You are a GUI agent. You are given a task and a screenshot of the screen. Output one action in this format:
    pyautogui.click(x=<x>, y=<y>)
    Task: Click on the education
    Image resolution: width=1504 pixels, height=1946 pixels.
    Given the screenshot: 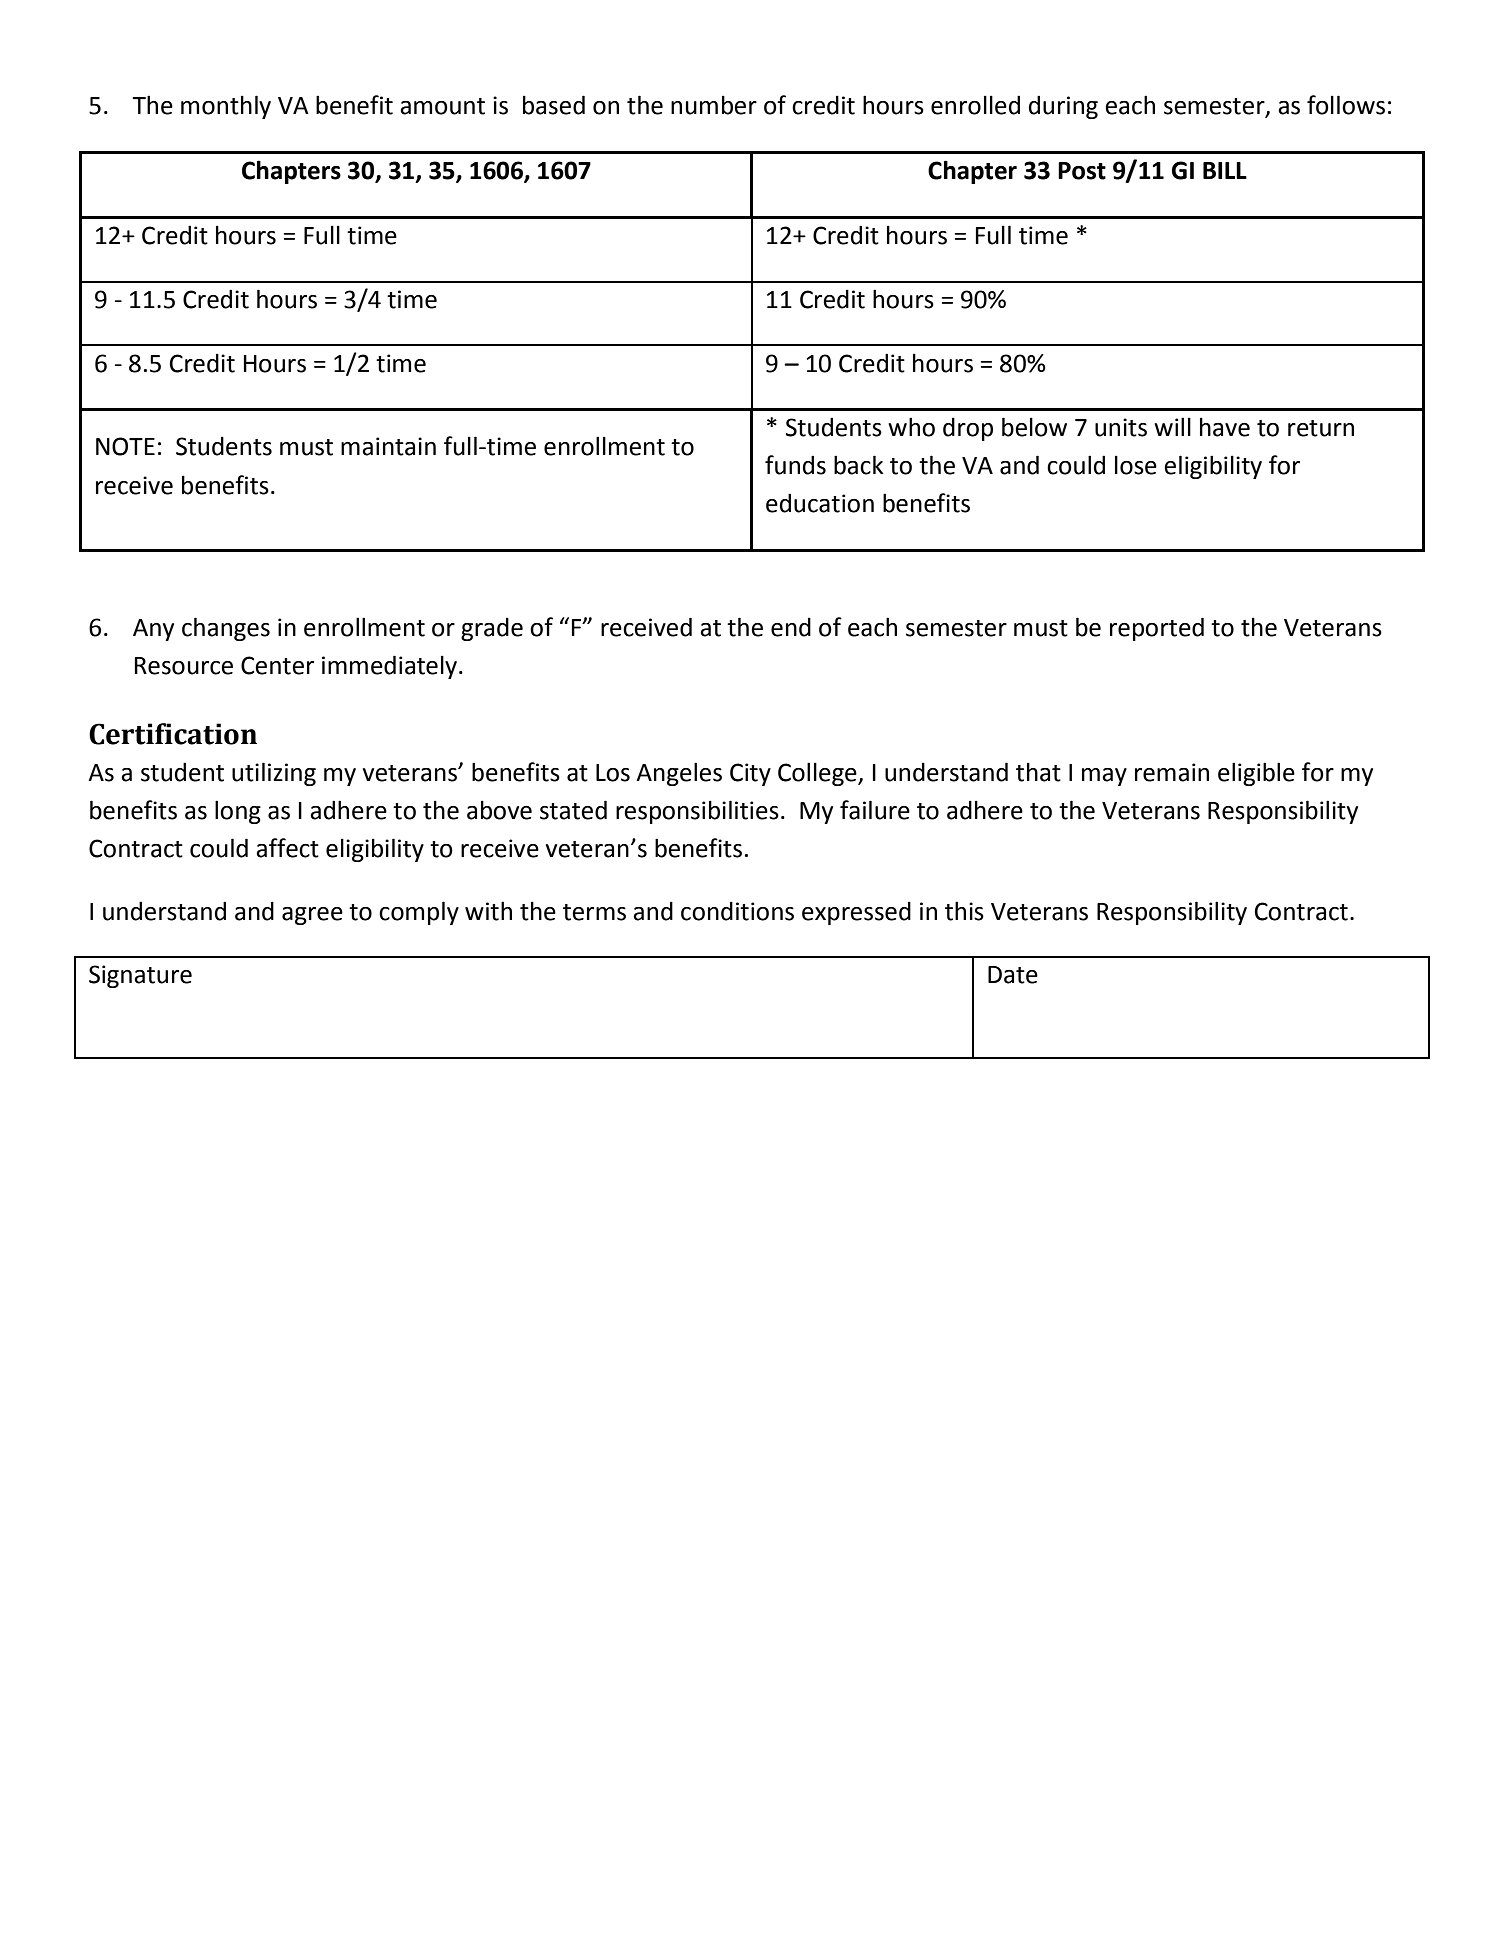 What is the action you would take?
    pyautogui.click(x=820, y=503)
